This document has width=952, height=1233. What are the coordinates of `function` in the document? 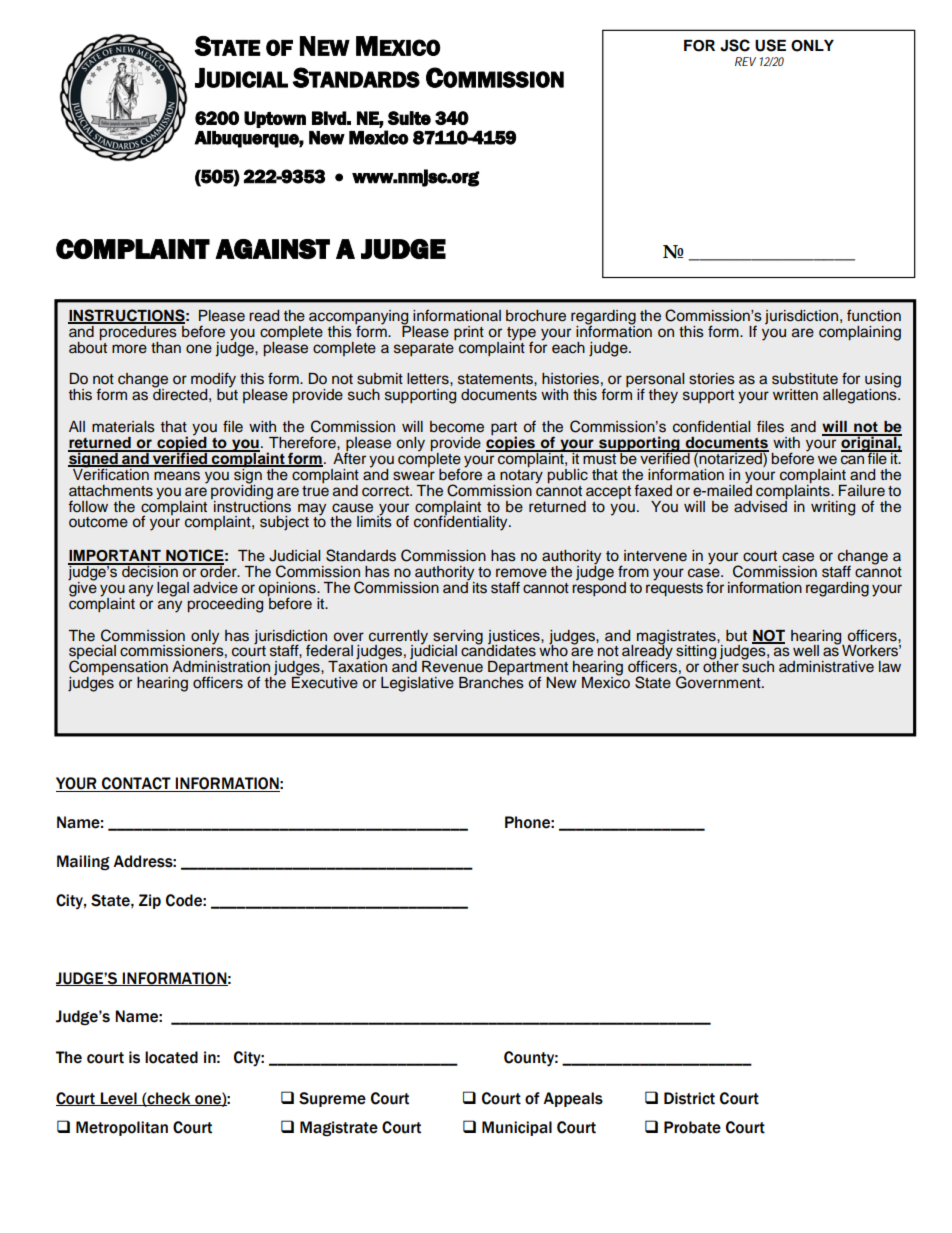 It's located at (874, 315).
